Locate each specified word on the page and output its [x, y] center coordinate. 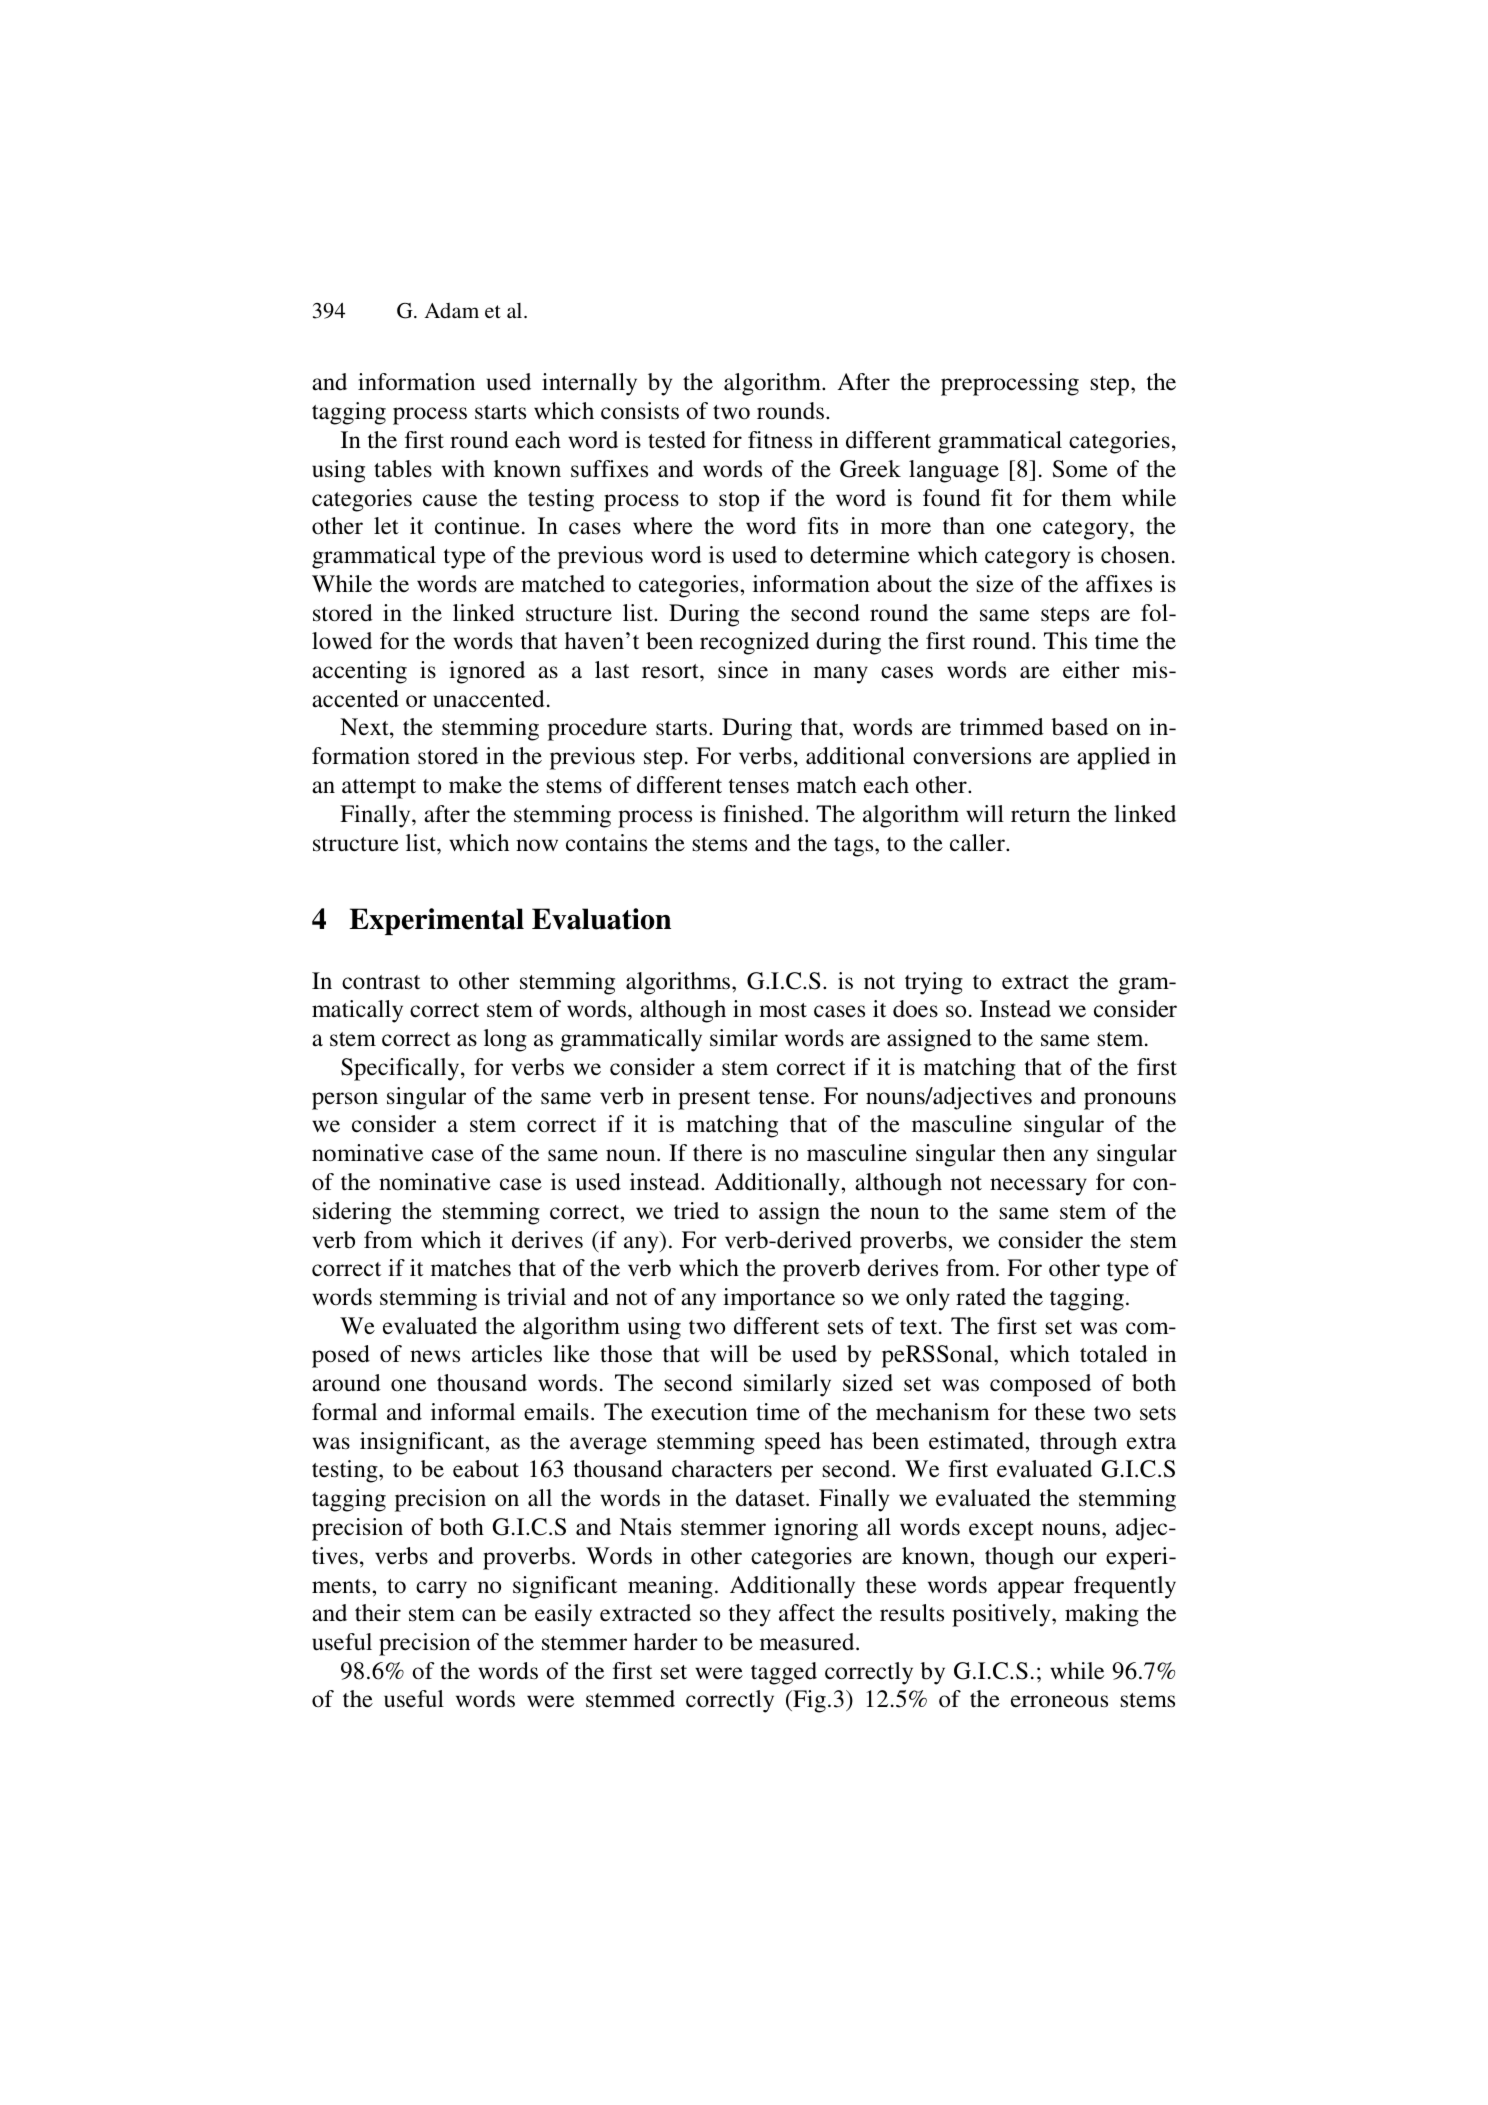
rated [981, 1297]
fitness [780, 440]
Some [1080, 469]
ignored [487, 672]
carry [441, 1590]
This [1065, 641]
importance [779, 1299]
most [783, 1010]
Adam [452, 311]
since [743, 670]
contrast [381, 982]
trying [934, 983]
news [435, 1356]
